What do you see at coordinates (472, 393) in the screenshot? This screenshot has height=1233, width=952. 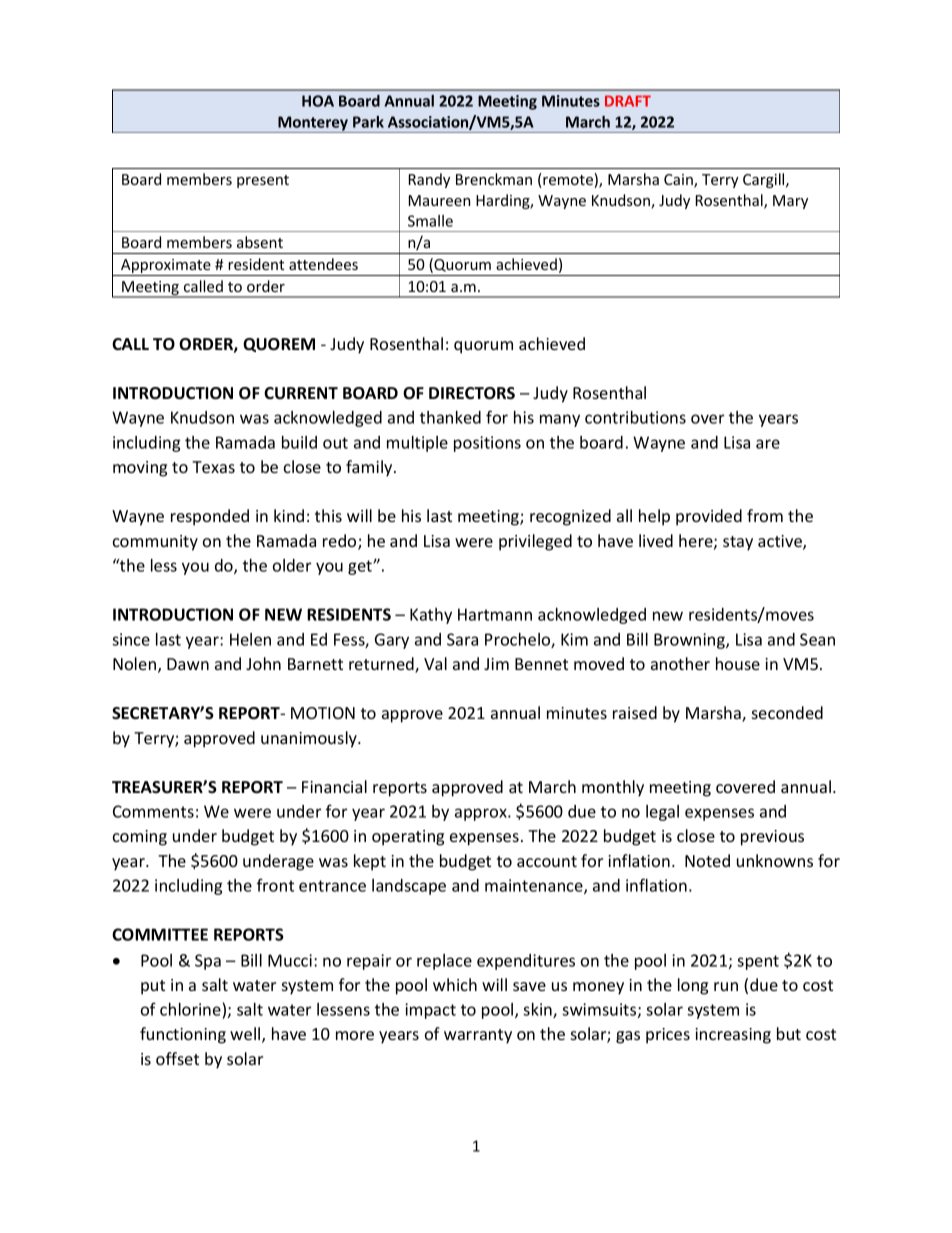 I see `DIRECTORS` at bounding box center [472, 393].
